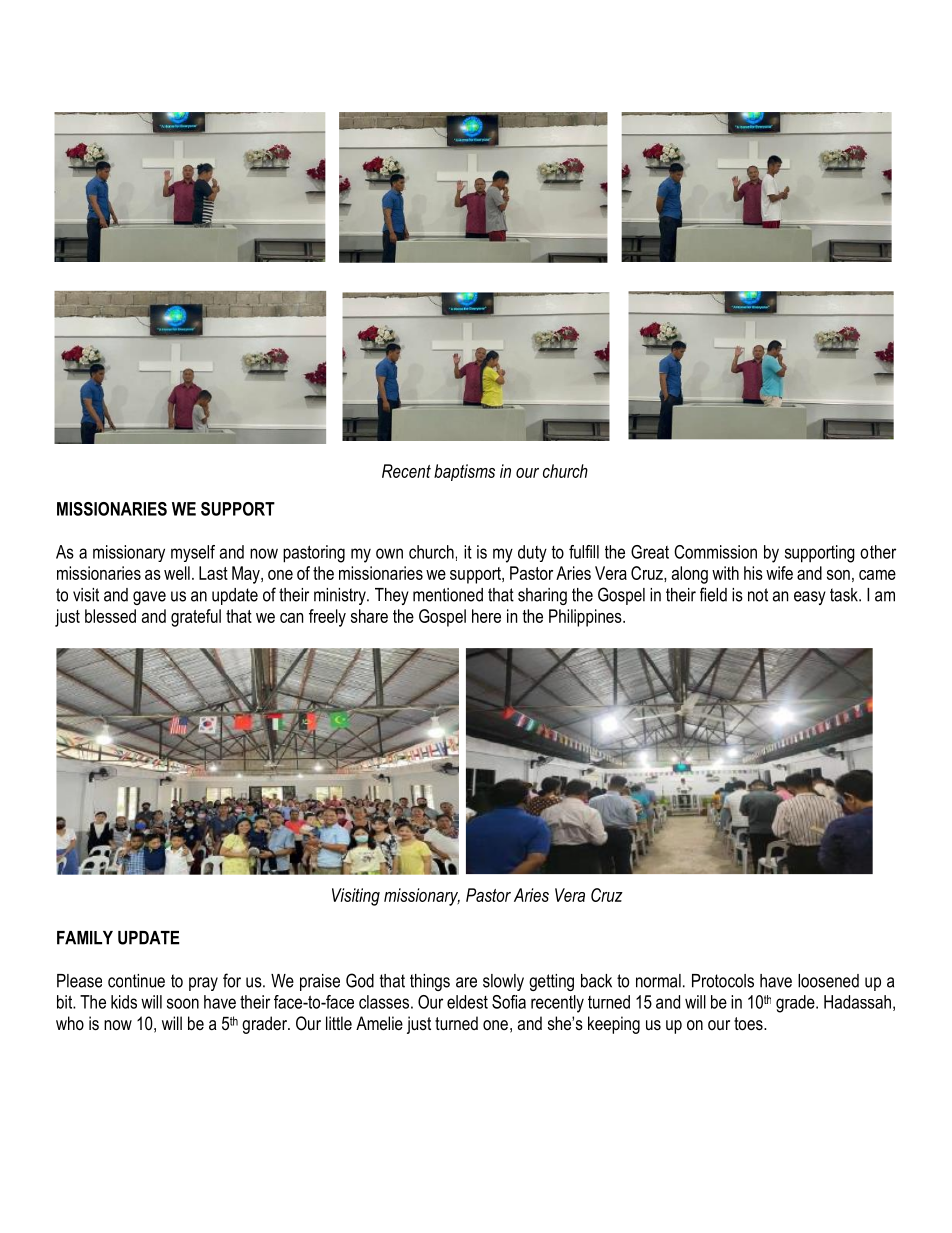 The width and height of the screenshot is (952, 1233). What do you see at coordinates (715, 552) in the screenshot?
I see `Commission` at bounding box center [715, 552].
